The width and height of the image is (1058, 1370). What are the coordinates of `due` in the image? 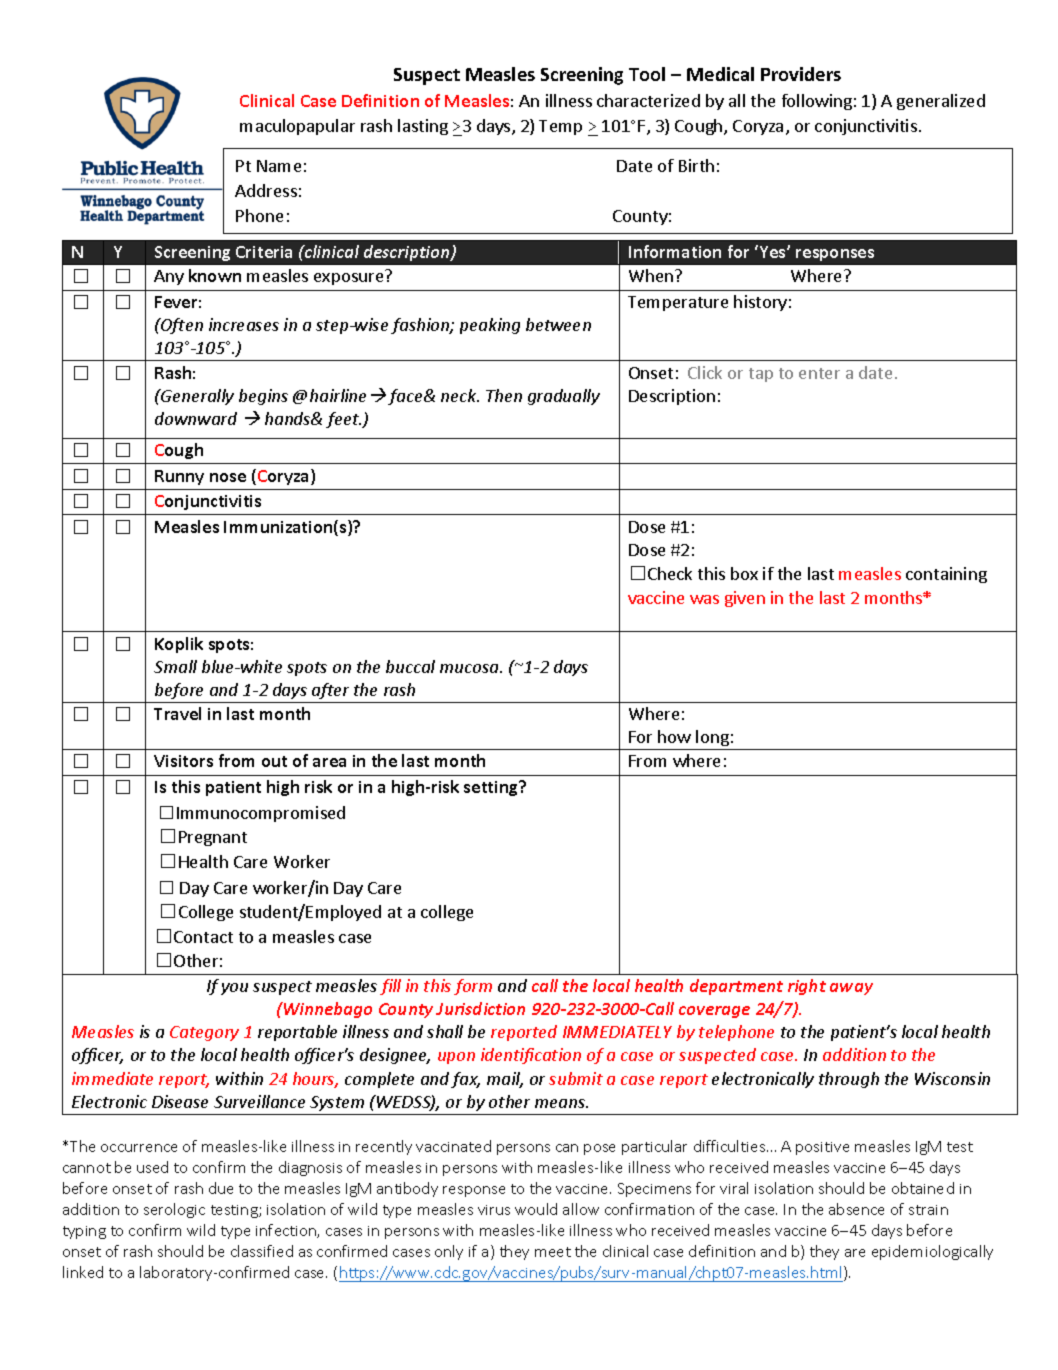 It's located at (221, 1188).
